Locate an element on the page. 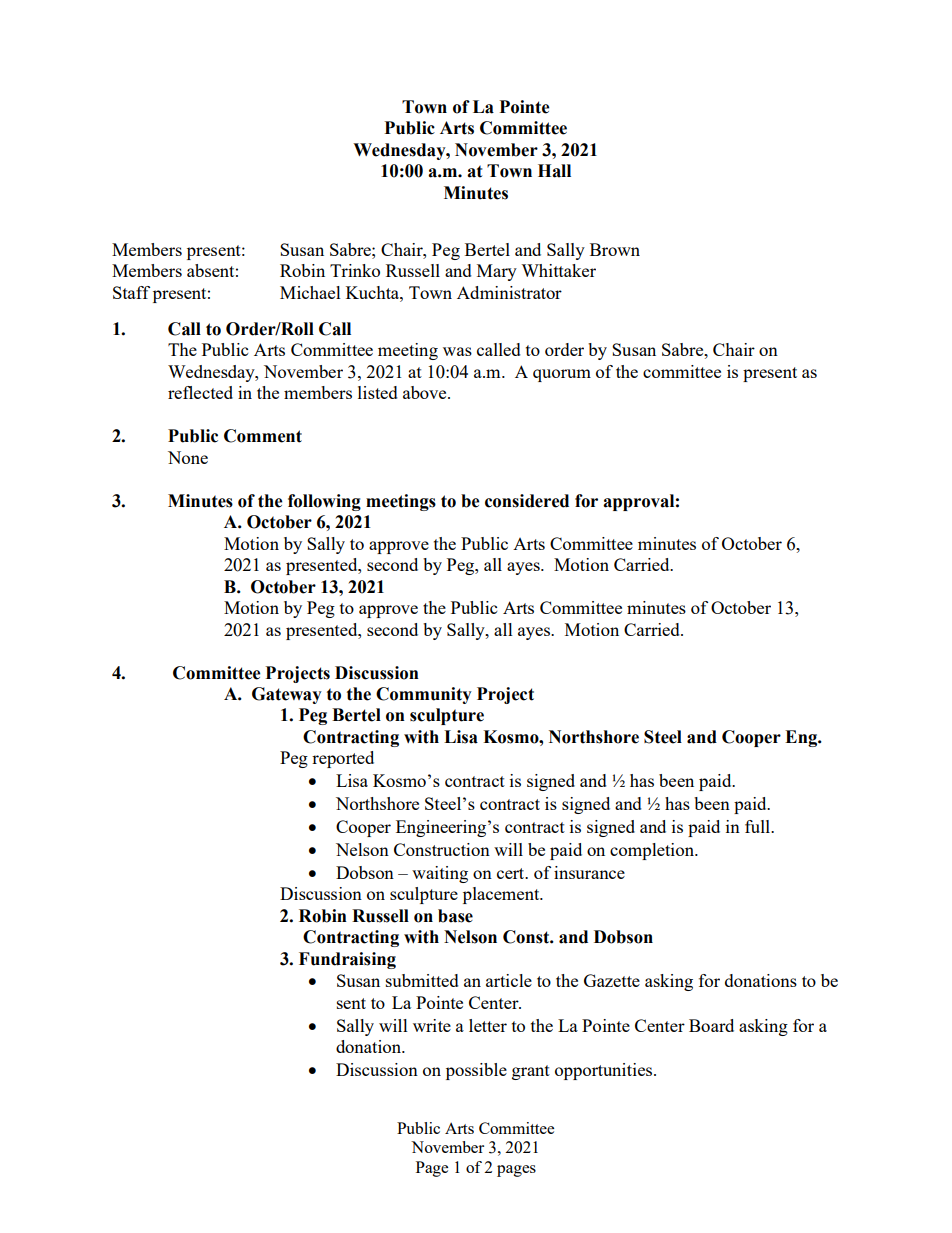 The image size is (952, 1233). Fundraising is located at coordinates (347, 960).
